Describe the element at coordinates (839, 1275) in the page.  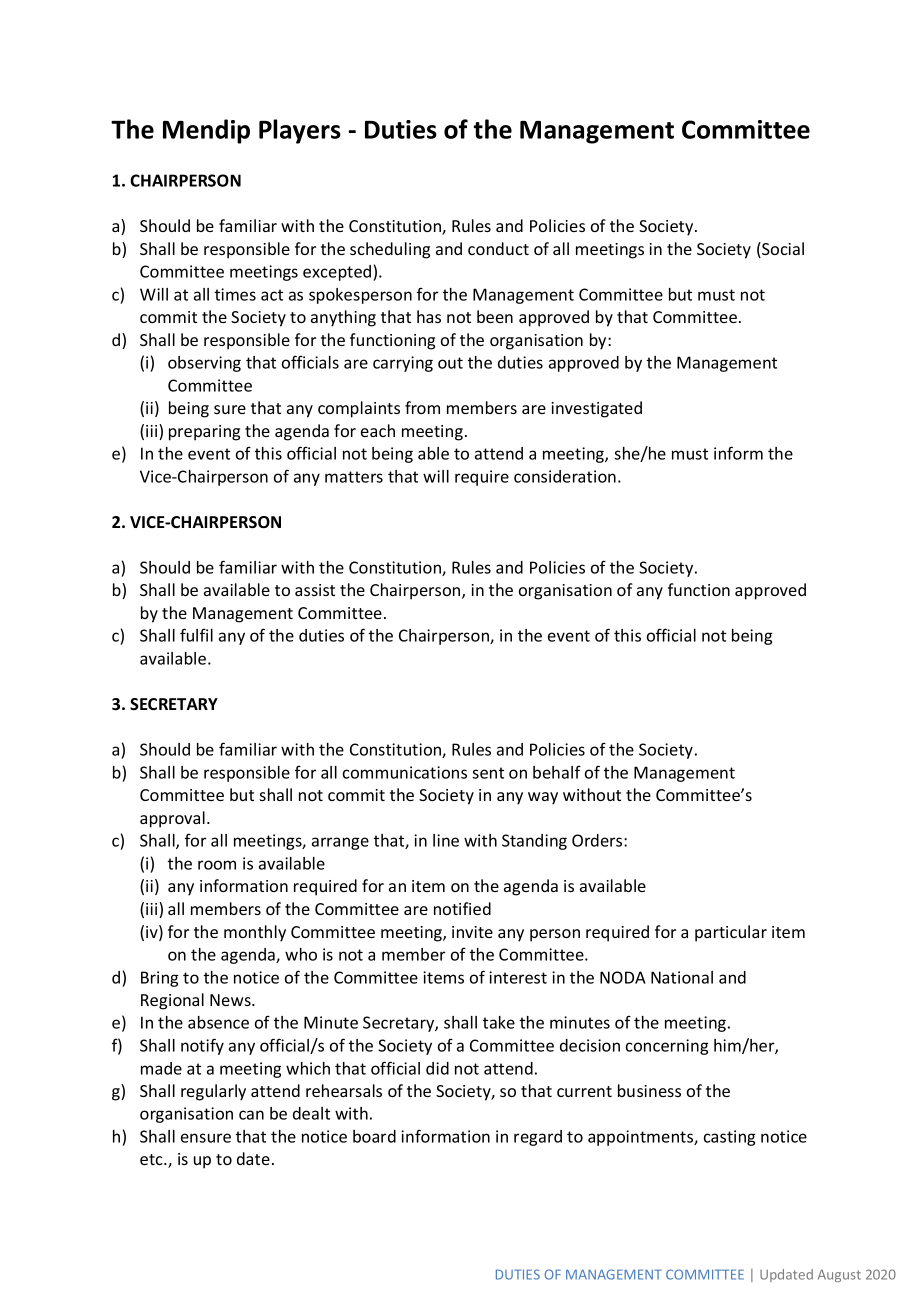
I see `August` at that location.
